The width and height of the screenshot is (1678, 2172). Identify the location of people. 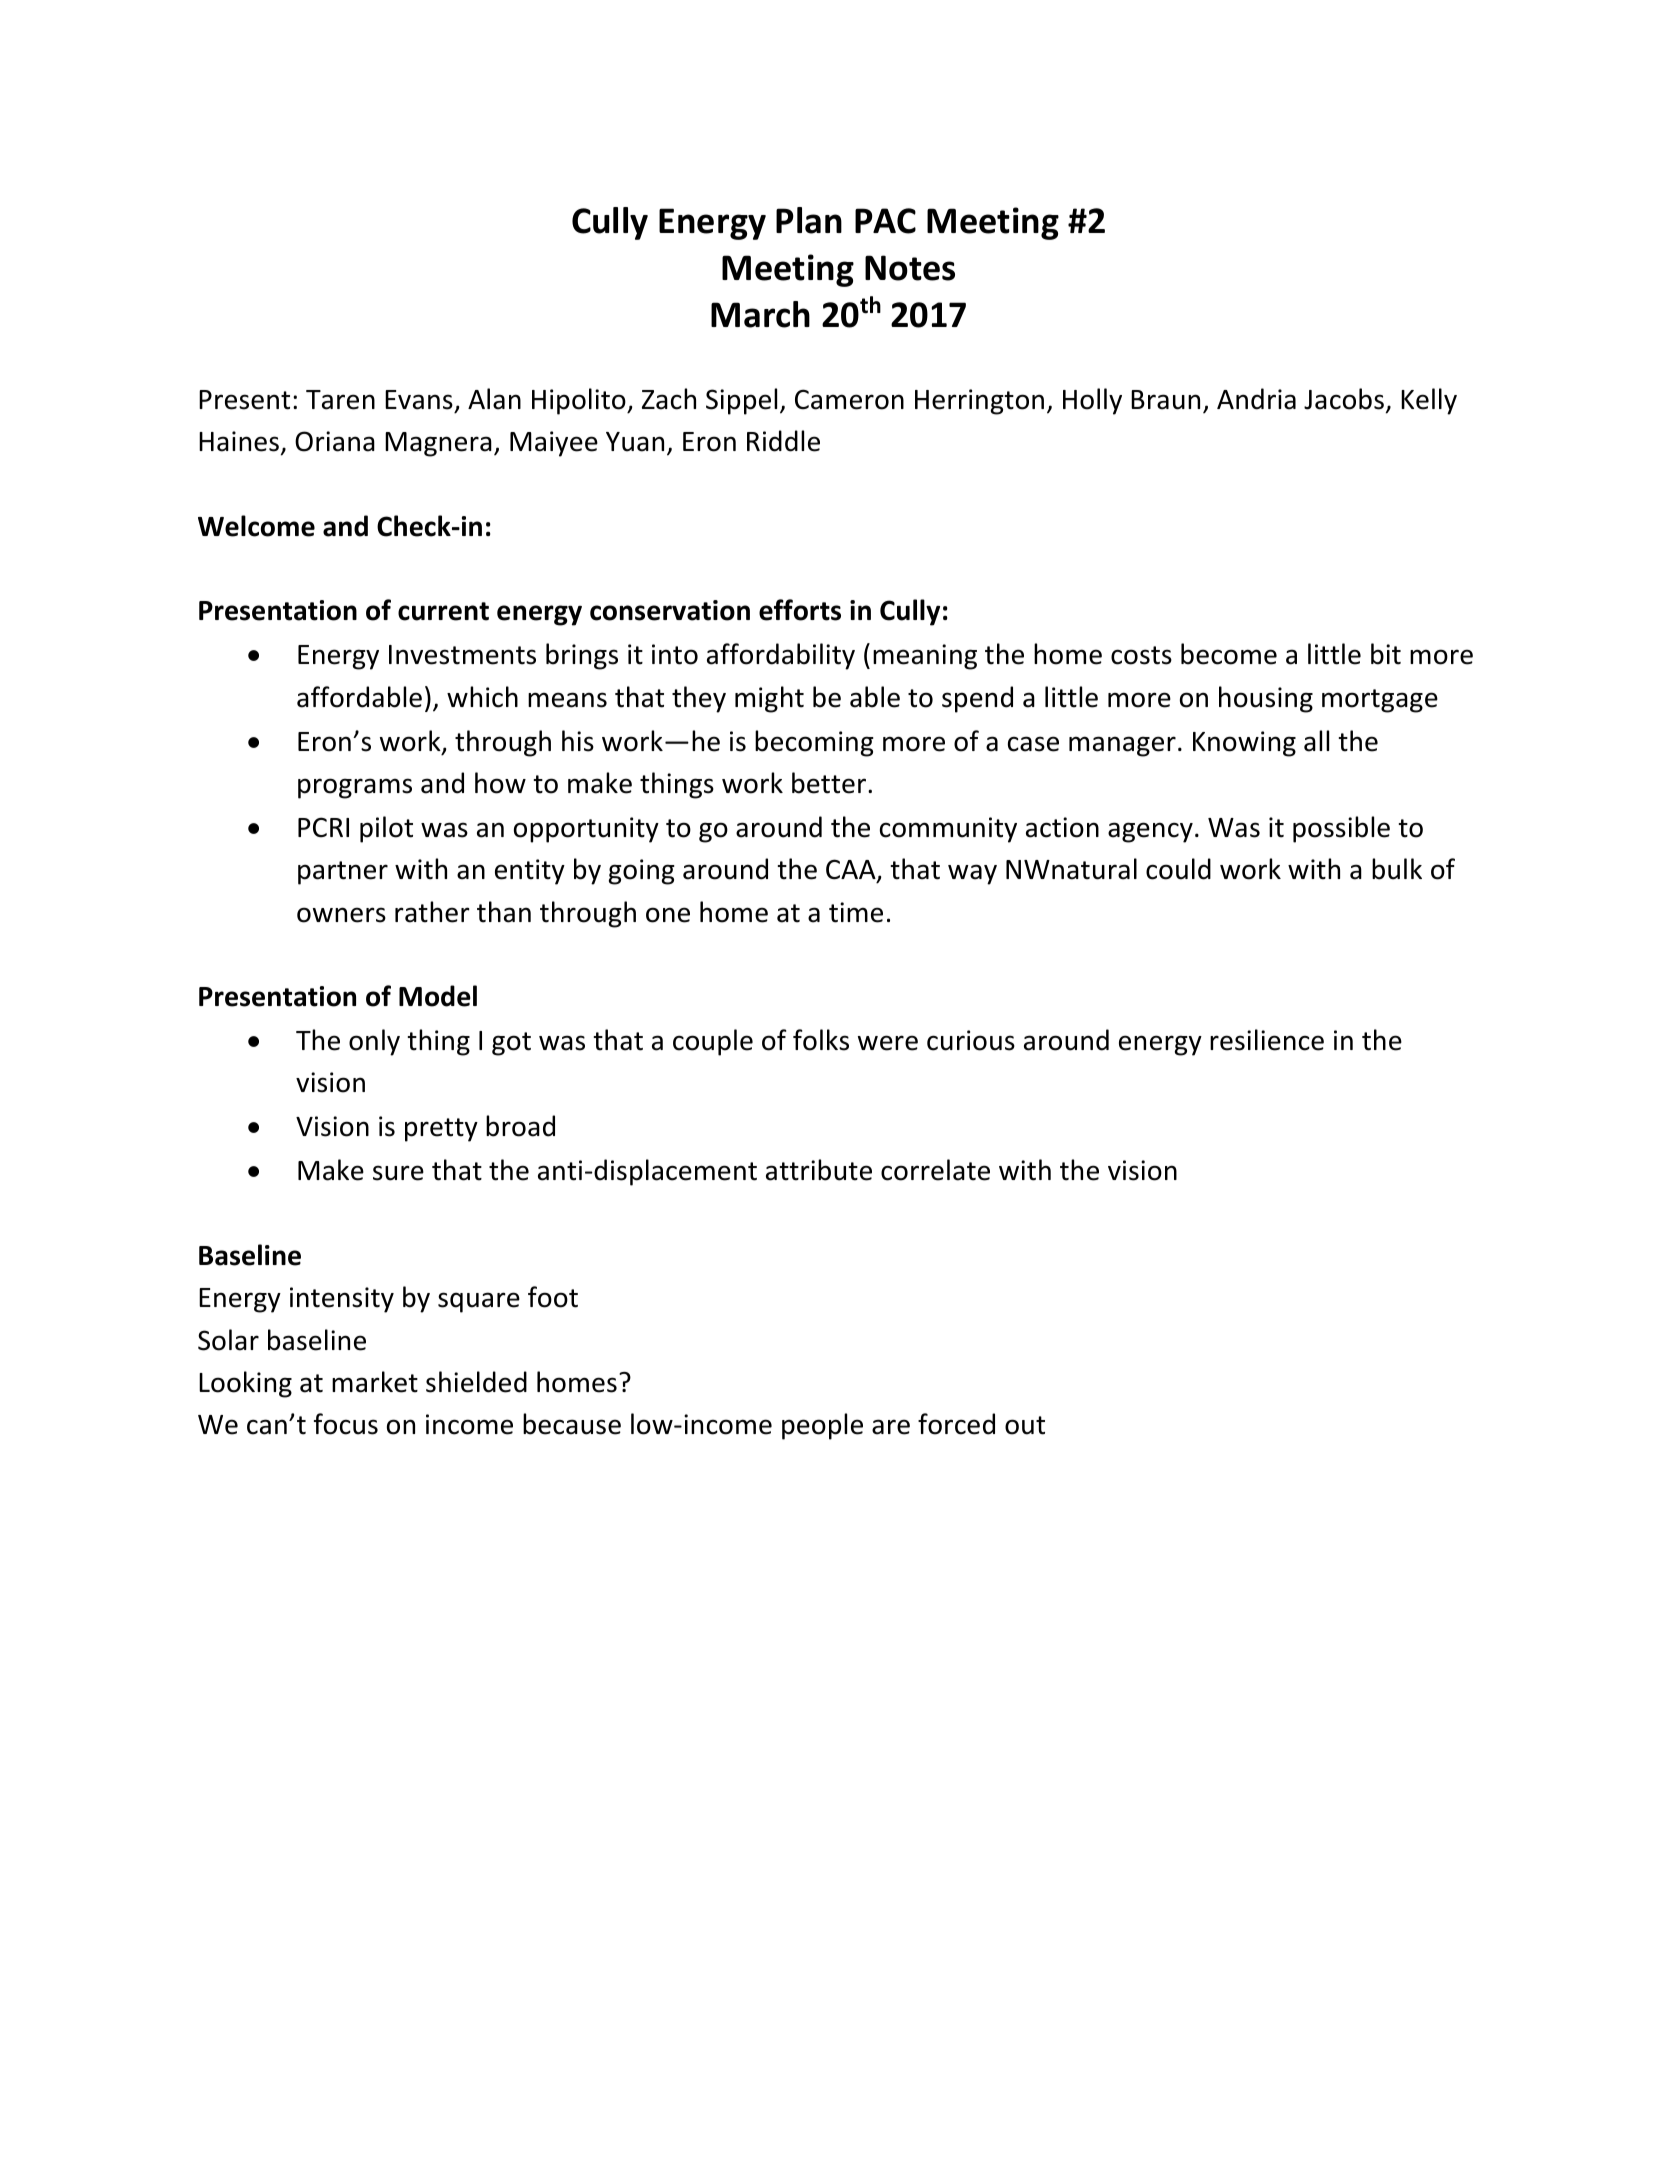
(822, 1426).
